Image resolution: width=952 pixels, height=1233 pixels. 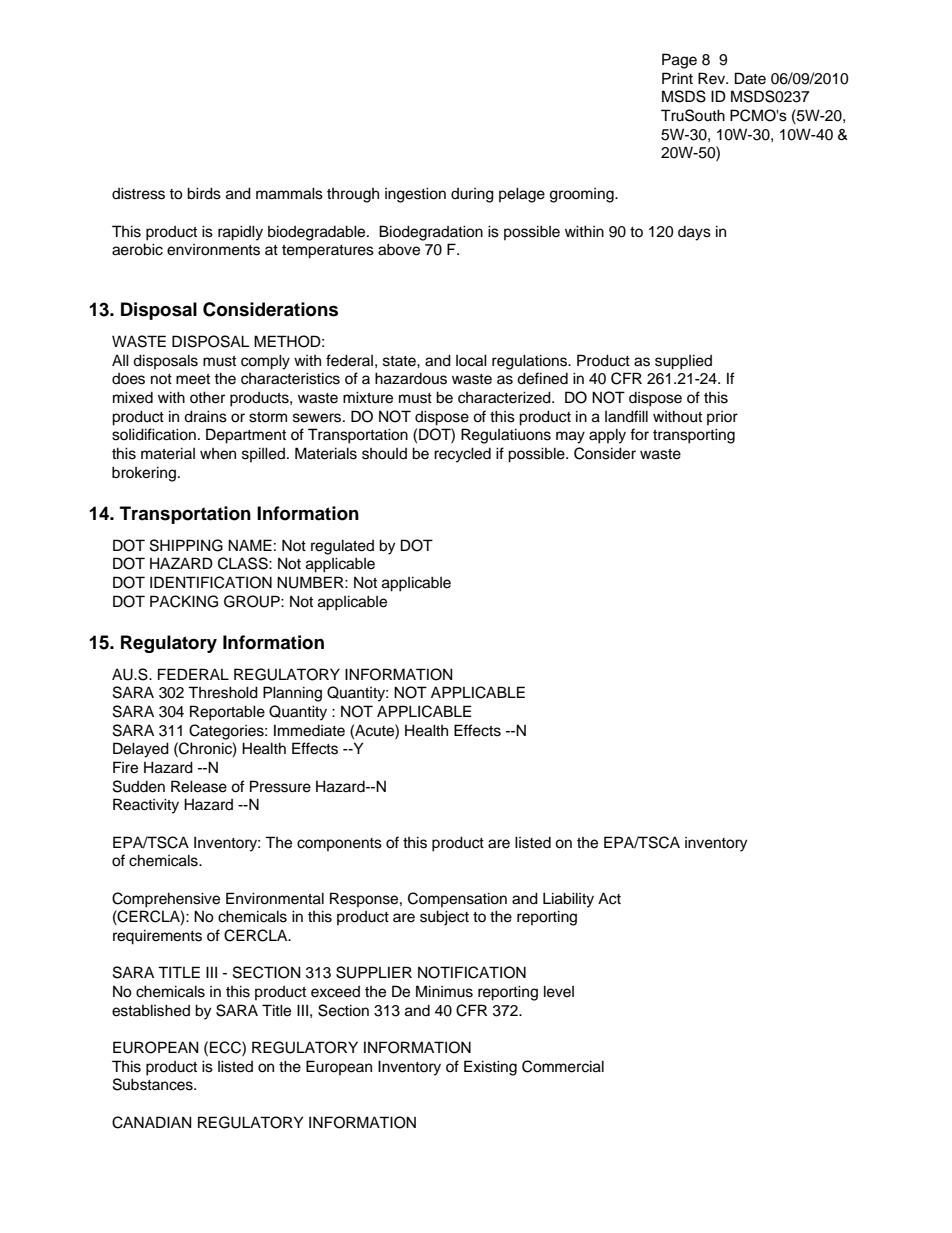 I want to click on Print, so click(x=677, y=78).
